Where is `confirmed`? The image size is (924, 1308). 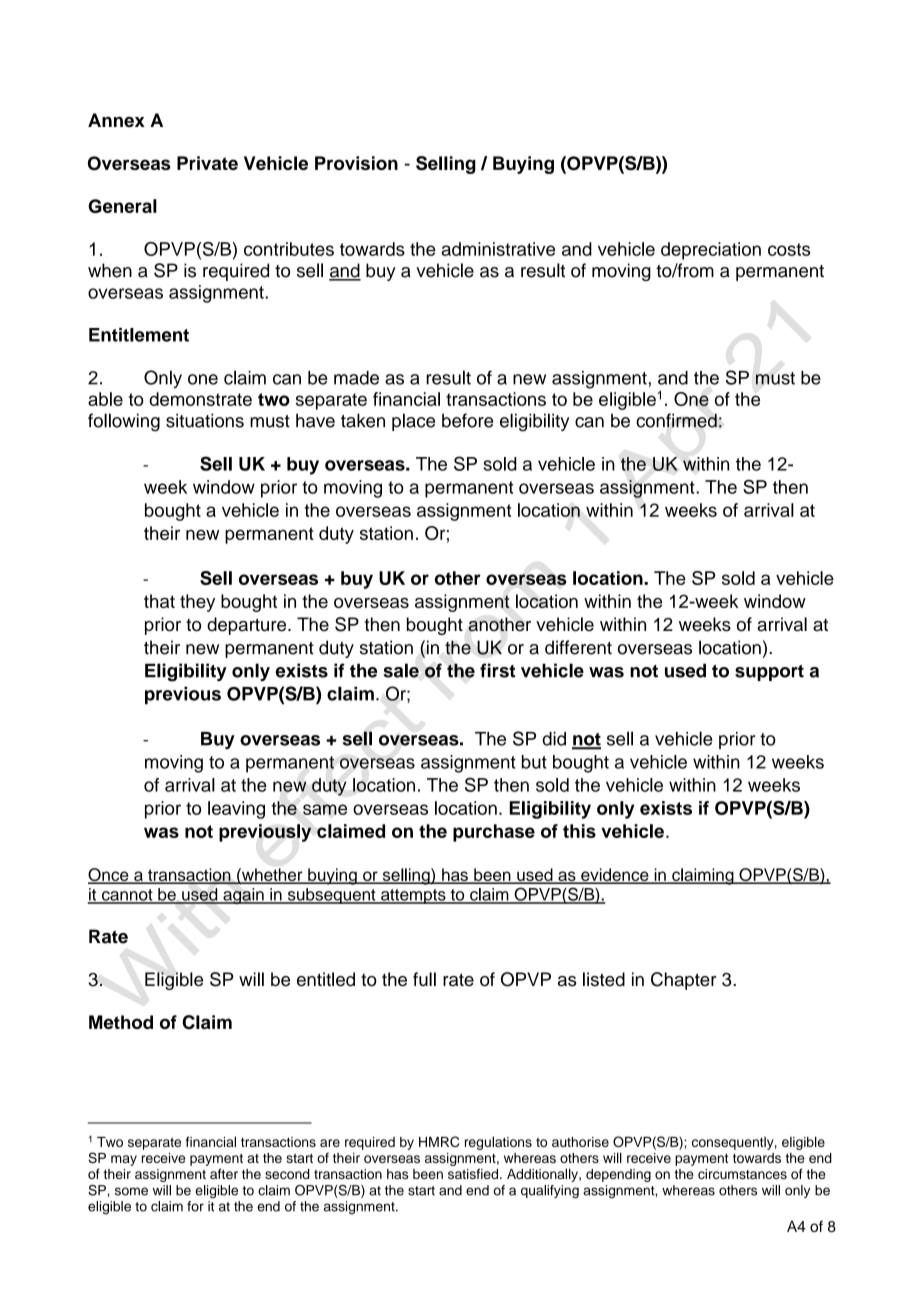 confirmed is located at coordinates (676, 420).
